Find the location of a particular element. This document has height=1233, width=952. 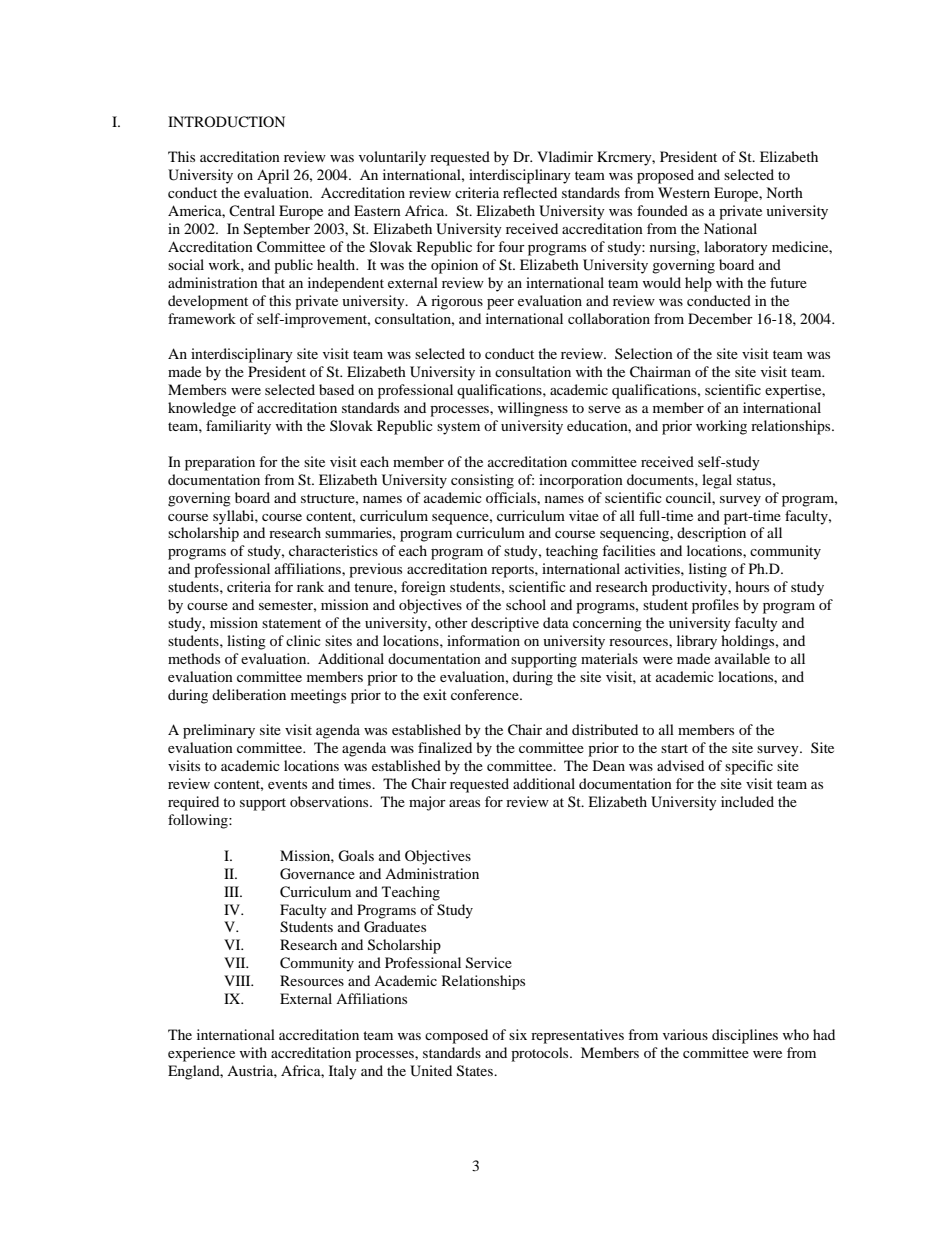

willingness is located at coordinates (533, 409).
